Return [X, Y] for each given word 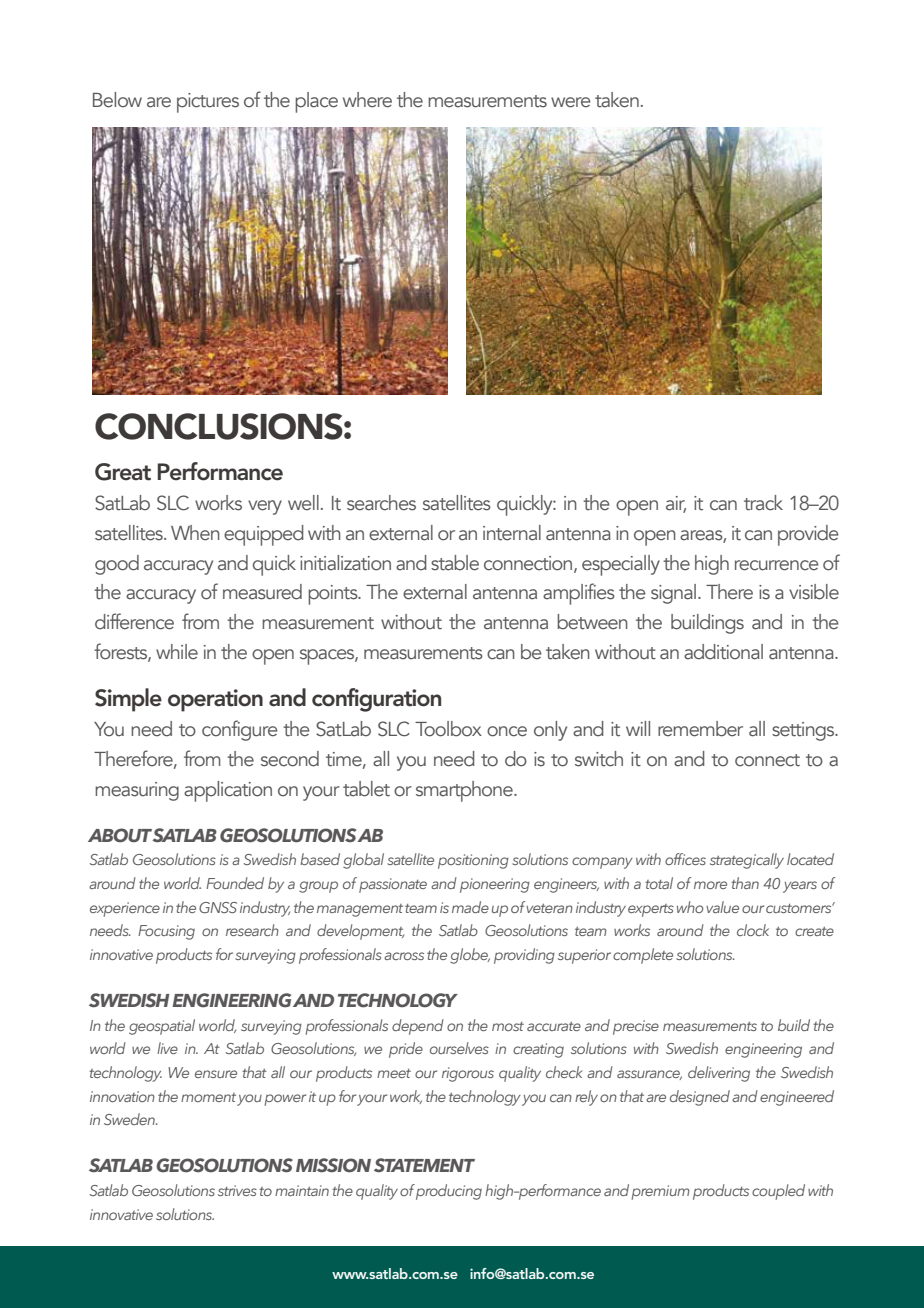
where [367, 100]
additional [723, 652]
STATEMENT [424, 1165]
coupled [778, 1192]
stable [455, 563]
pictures [208, 103]
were [571, 102]
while [177, 652]
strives [237, 1190]
